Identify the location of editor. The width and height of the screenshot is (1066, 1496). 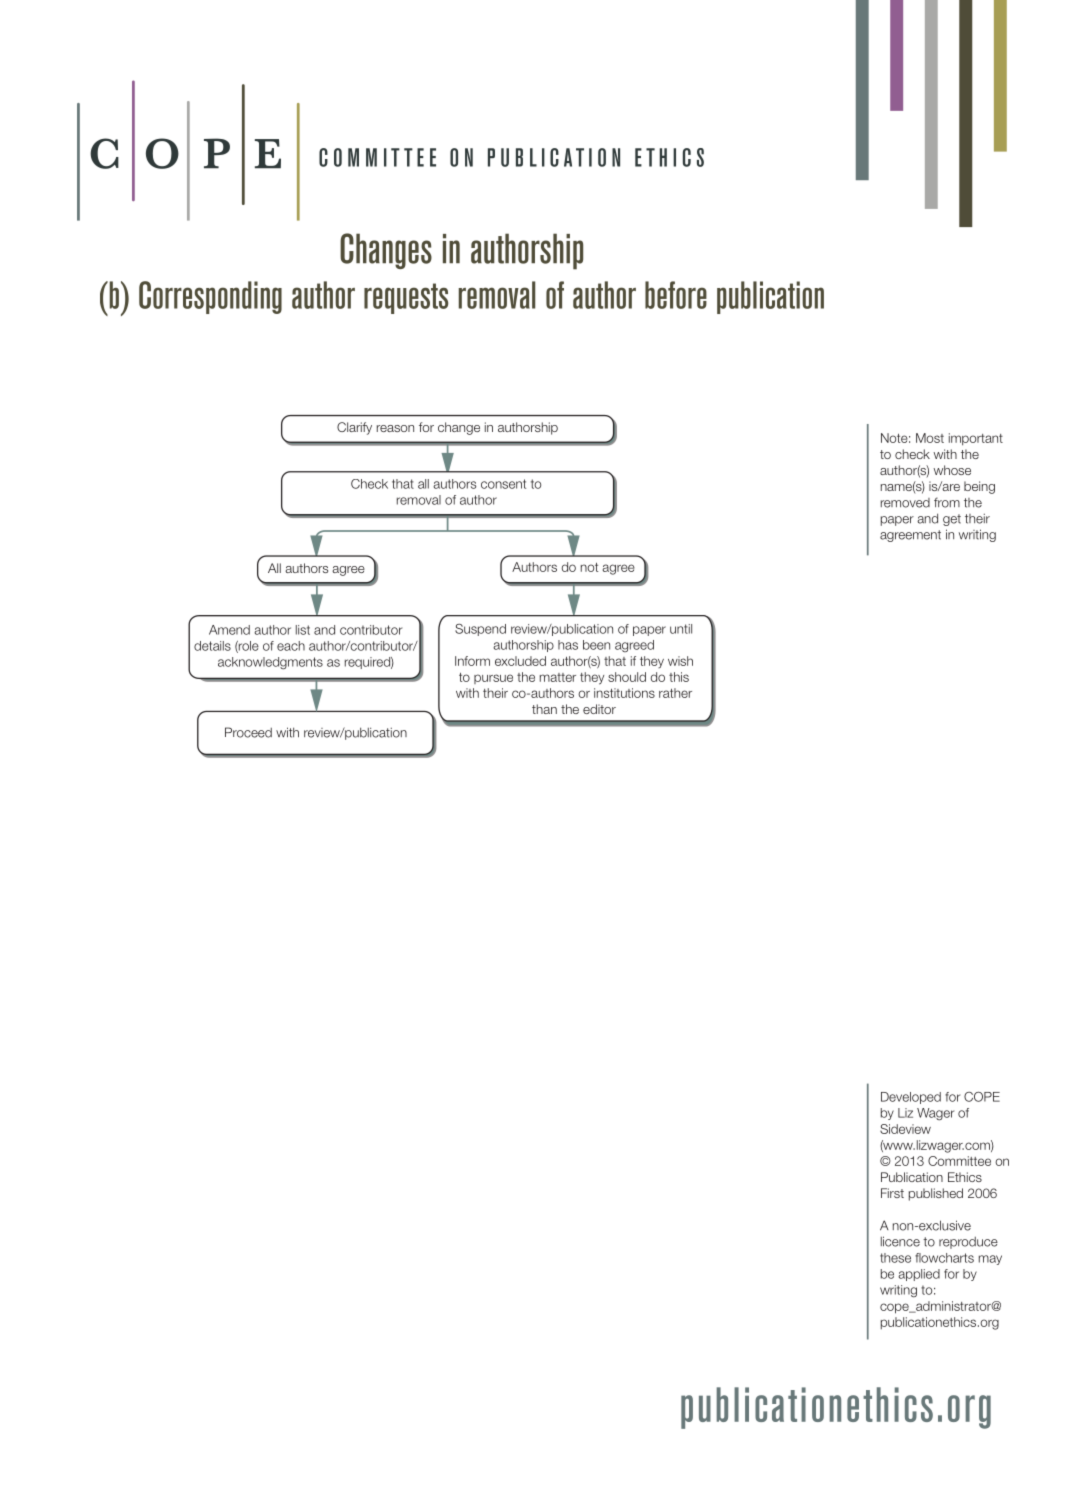
(599, 709).
